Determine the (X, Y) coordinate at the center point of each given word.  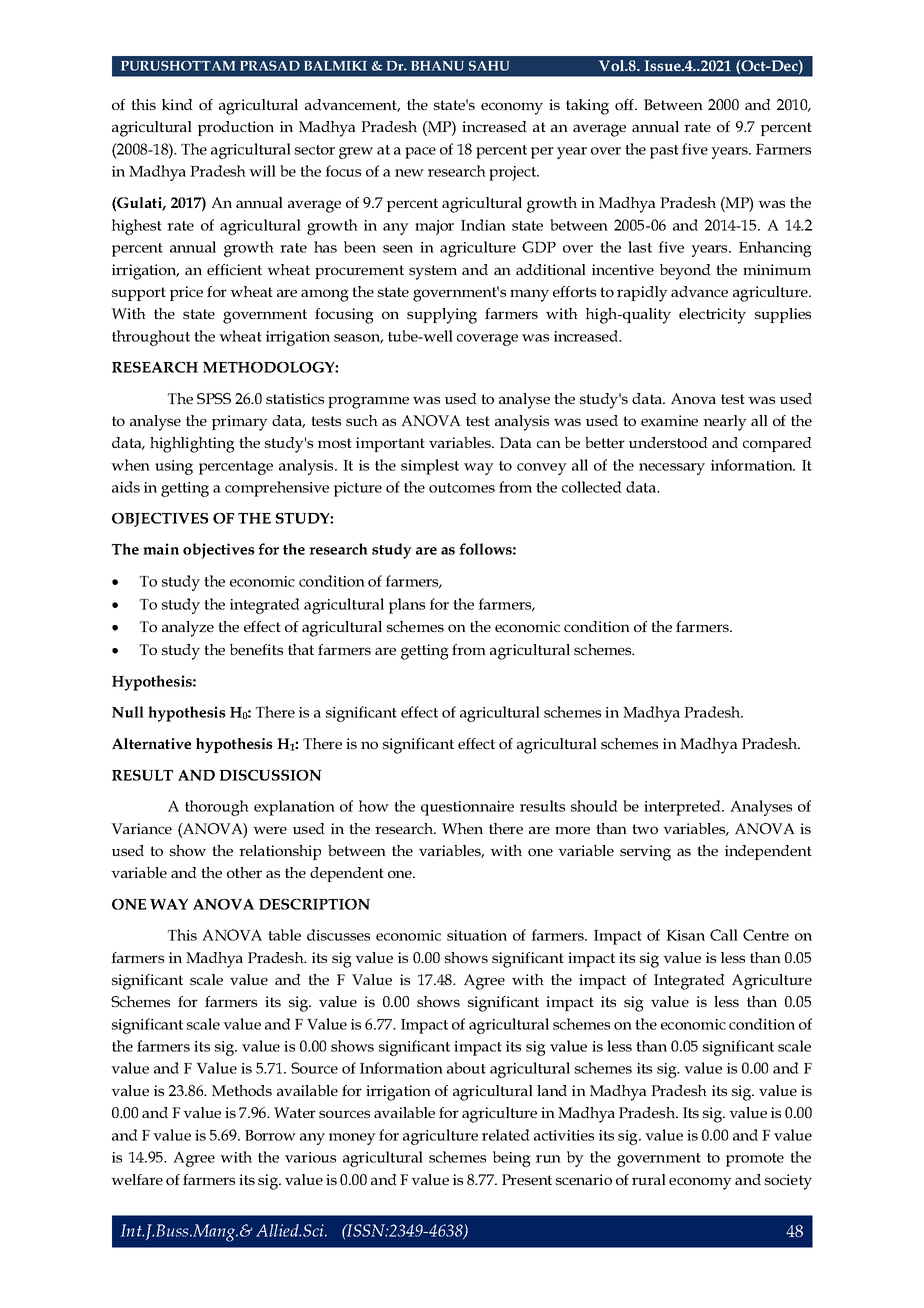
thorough (217, 808)
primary (240, 423)
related (506, 1135)
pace (420, 153)
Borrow (270, 1135)
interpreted (683, 808)
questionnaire (467, 808)
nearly (725, 423)
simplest (430, 467)
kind (177, 104)
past (664, 152)
